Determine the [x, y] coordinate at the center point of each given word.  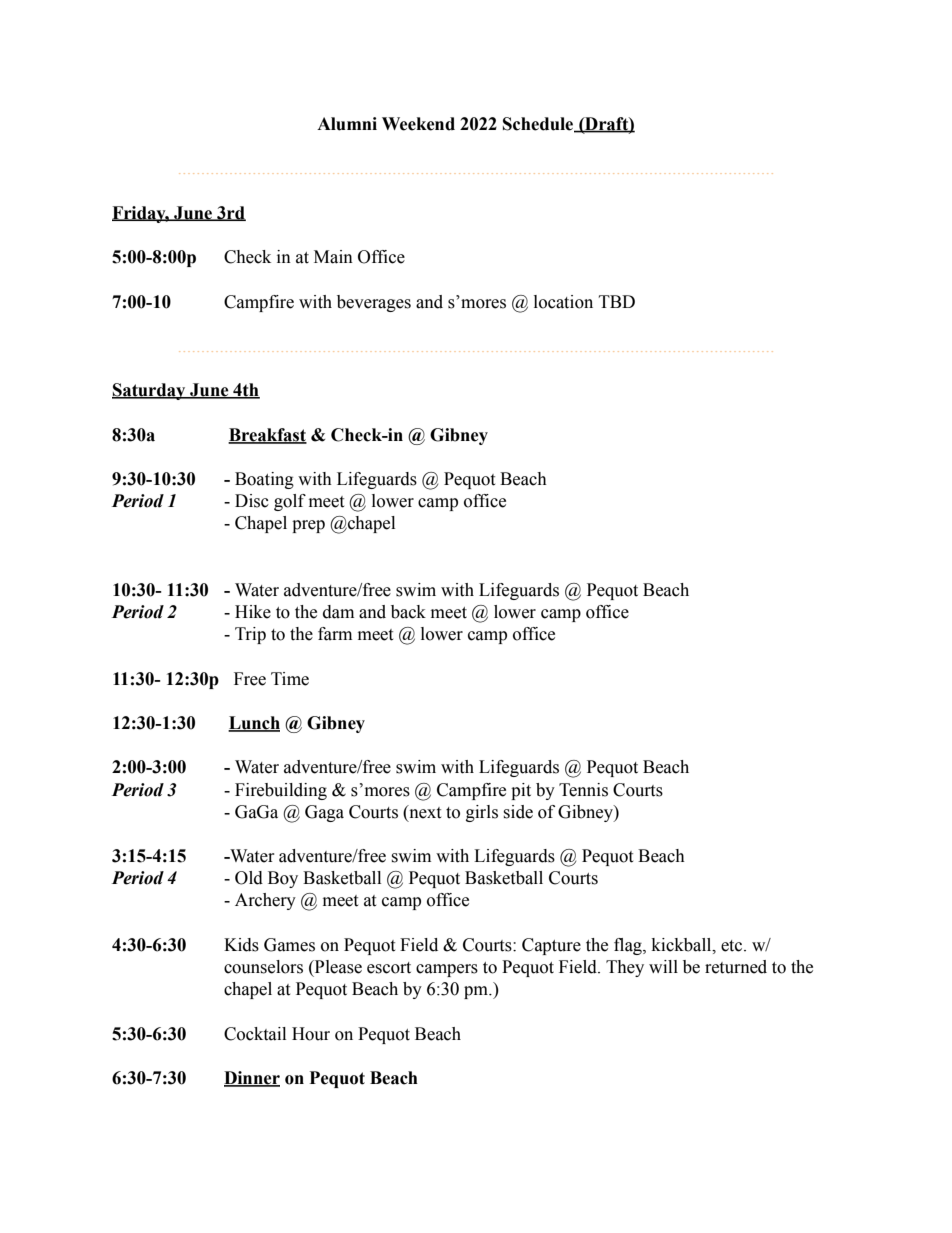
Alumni [347, 124]
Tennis [583, 790]
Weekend [418, 124]
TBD [617, 301]
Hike [253, 612]
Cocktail [255, 1034]
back [408, 612]
